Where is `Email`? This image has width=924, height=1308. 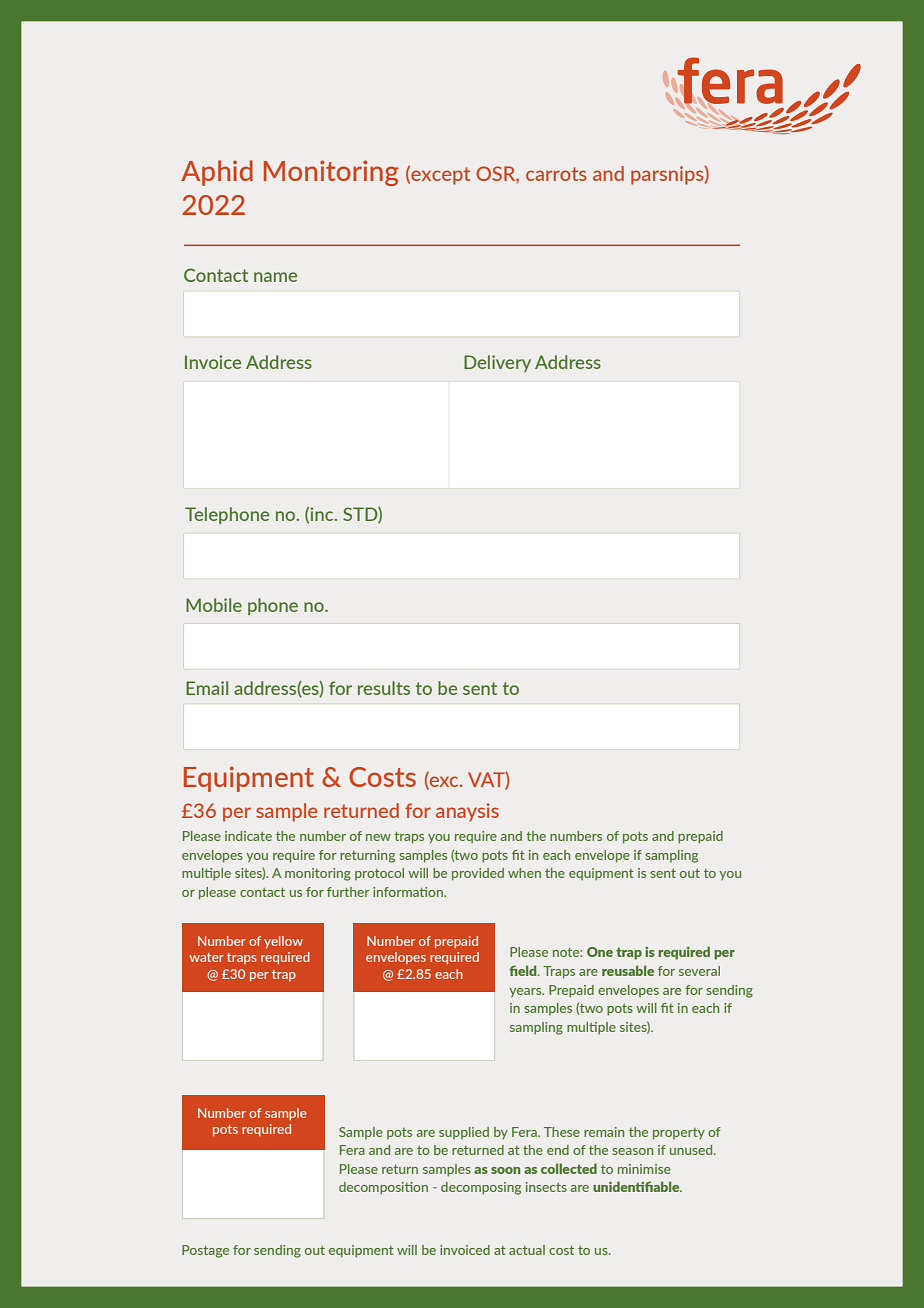
Email is located at coordinates (207, 688).
